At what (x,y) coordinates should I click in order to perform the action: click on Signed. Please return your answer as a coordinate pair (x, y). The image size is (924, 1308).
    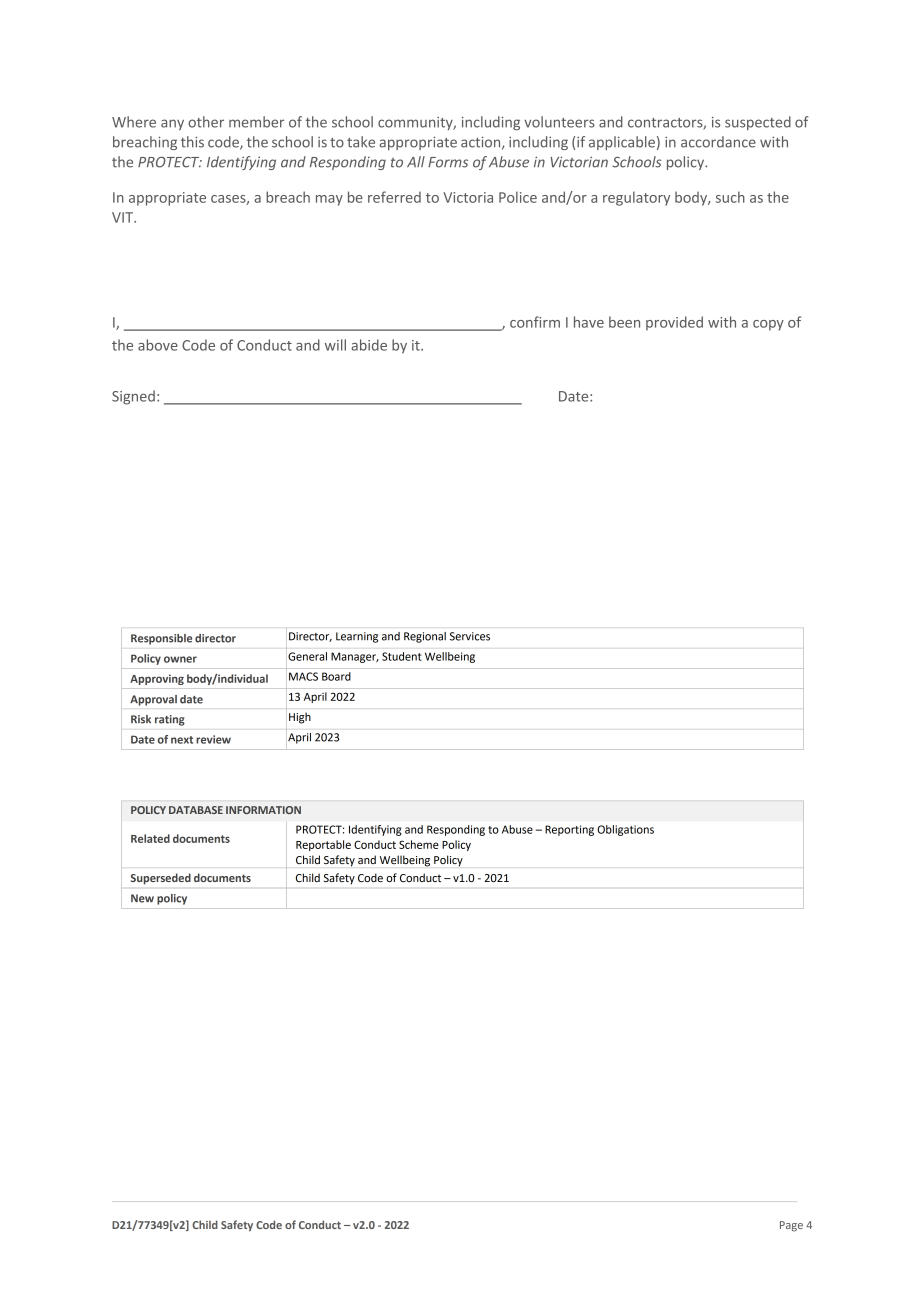
    Looking at the image, I should click on (133, 397).
